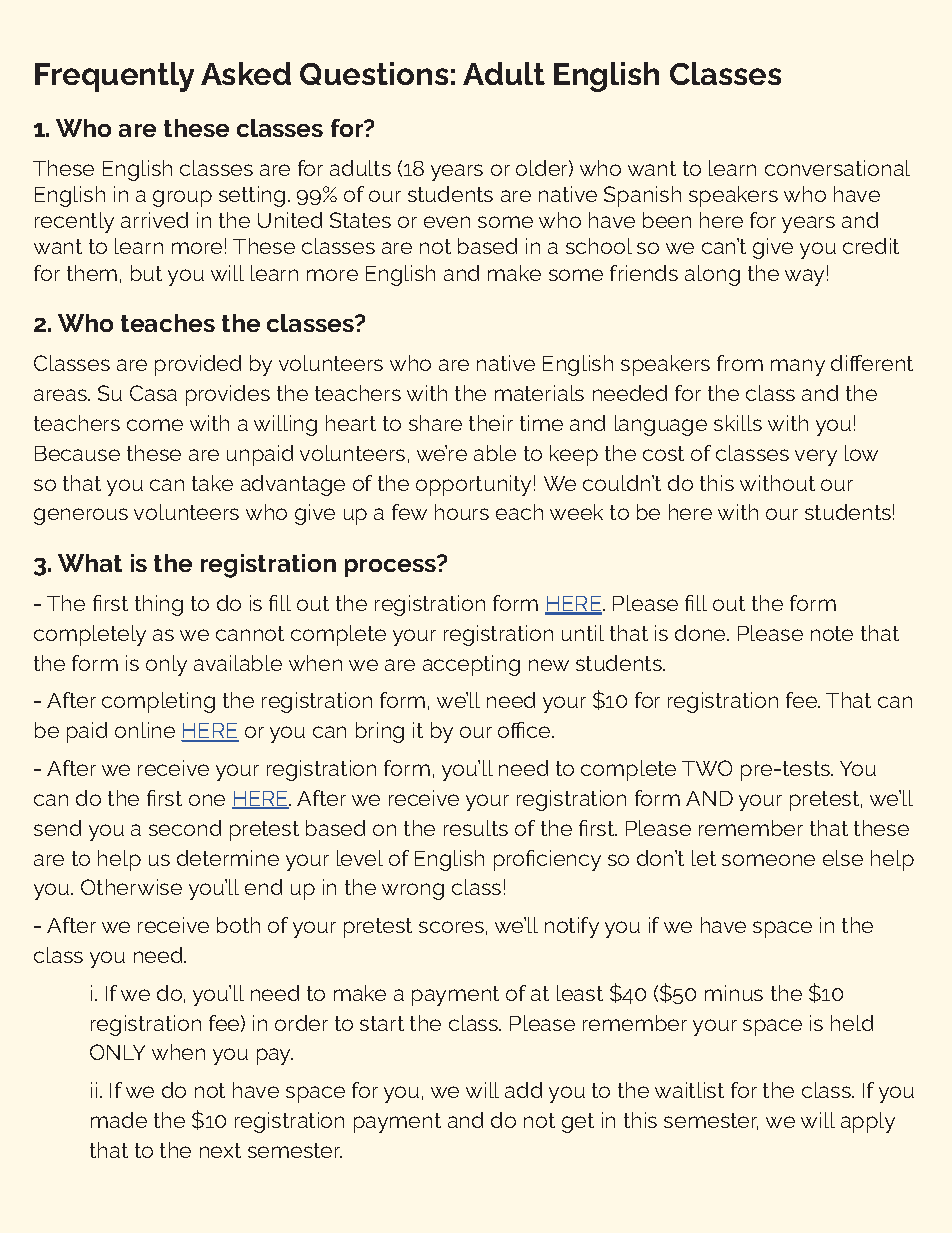 The image size is (952, 1233). What do you see at coordinates (471, 665) in the document?
I see `accepting` at bounding box center [471, 665].
